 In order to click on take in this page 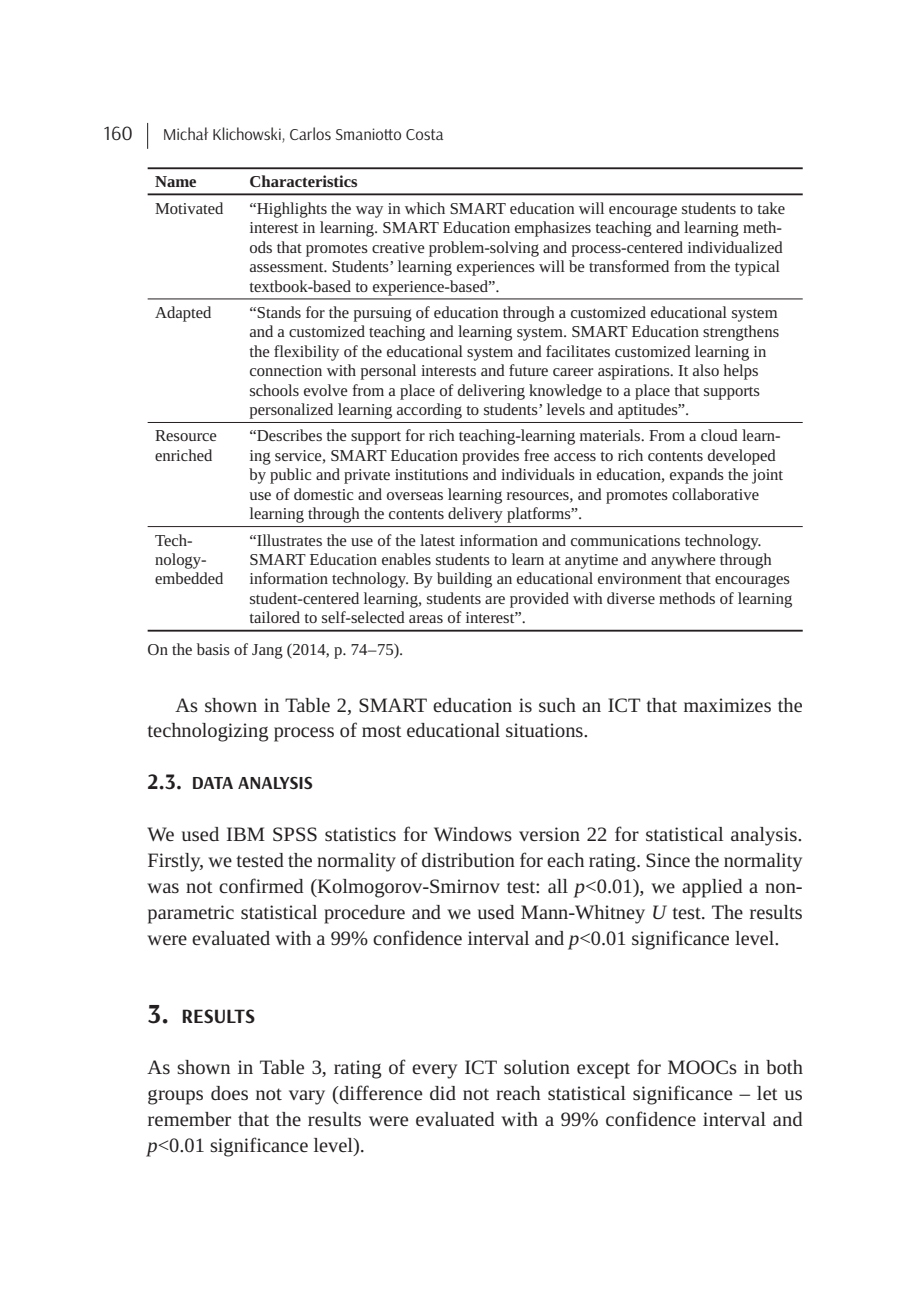, I will do `click(771, 208)`.
